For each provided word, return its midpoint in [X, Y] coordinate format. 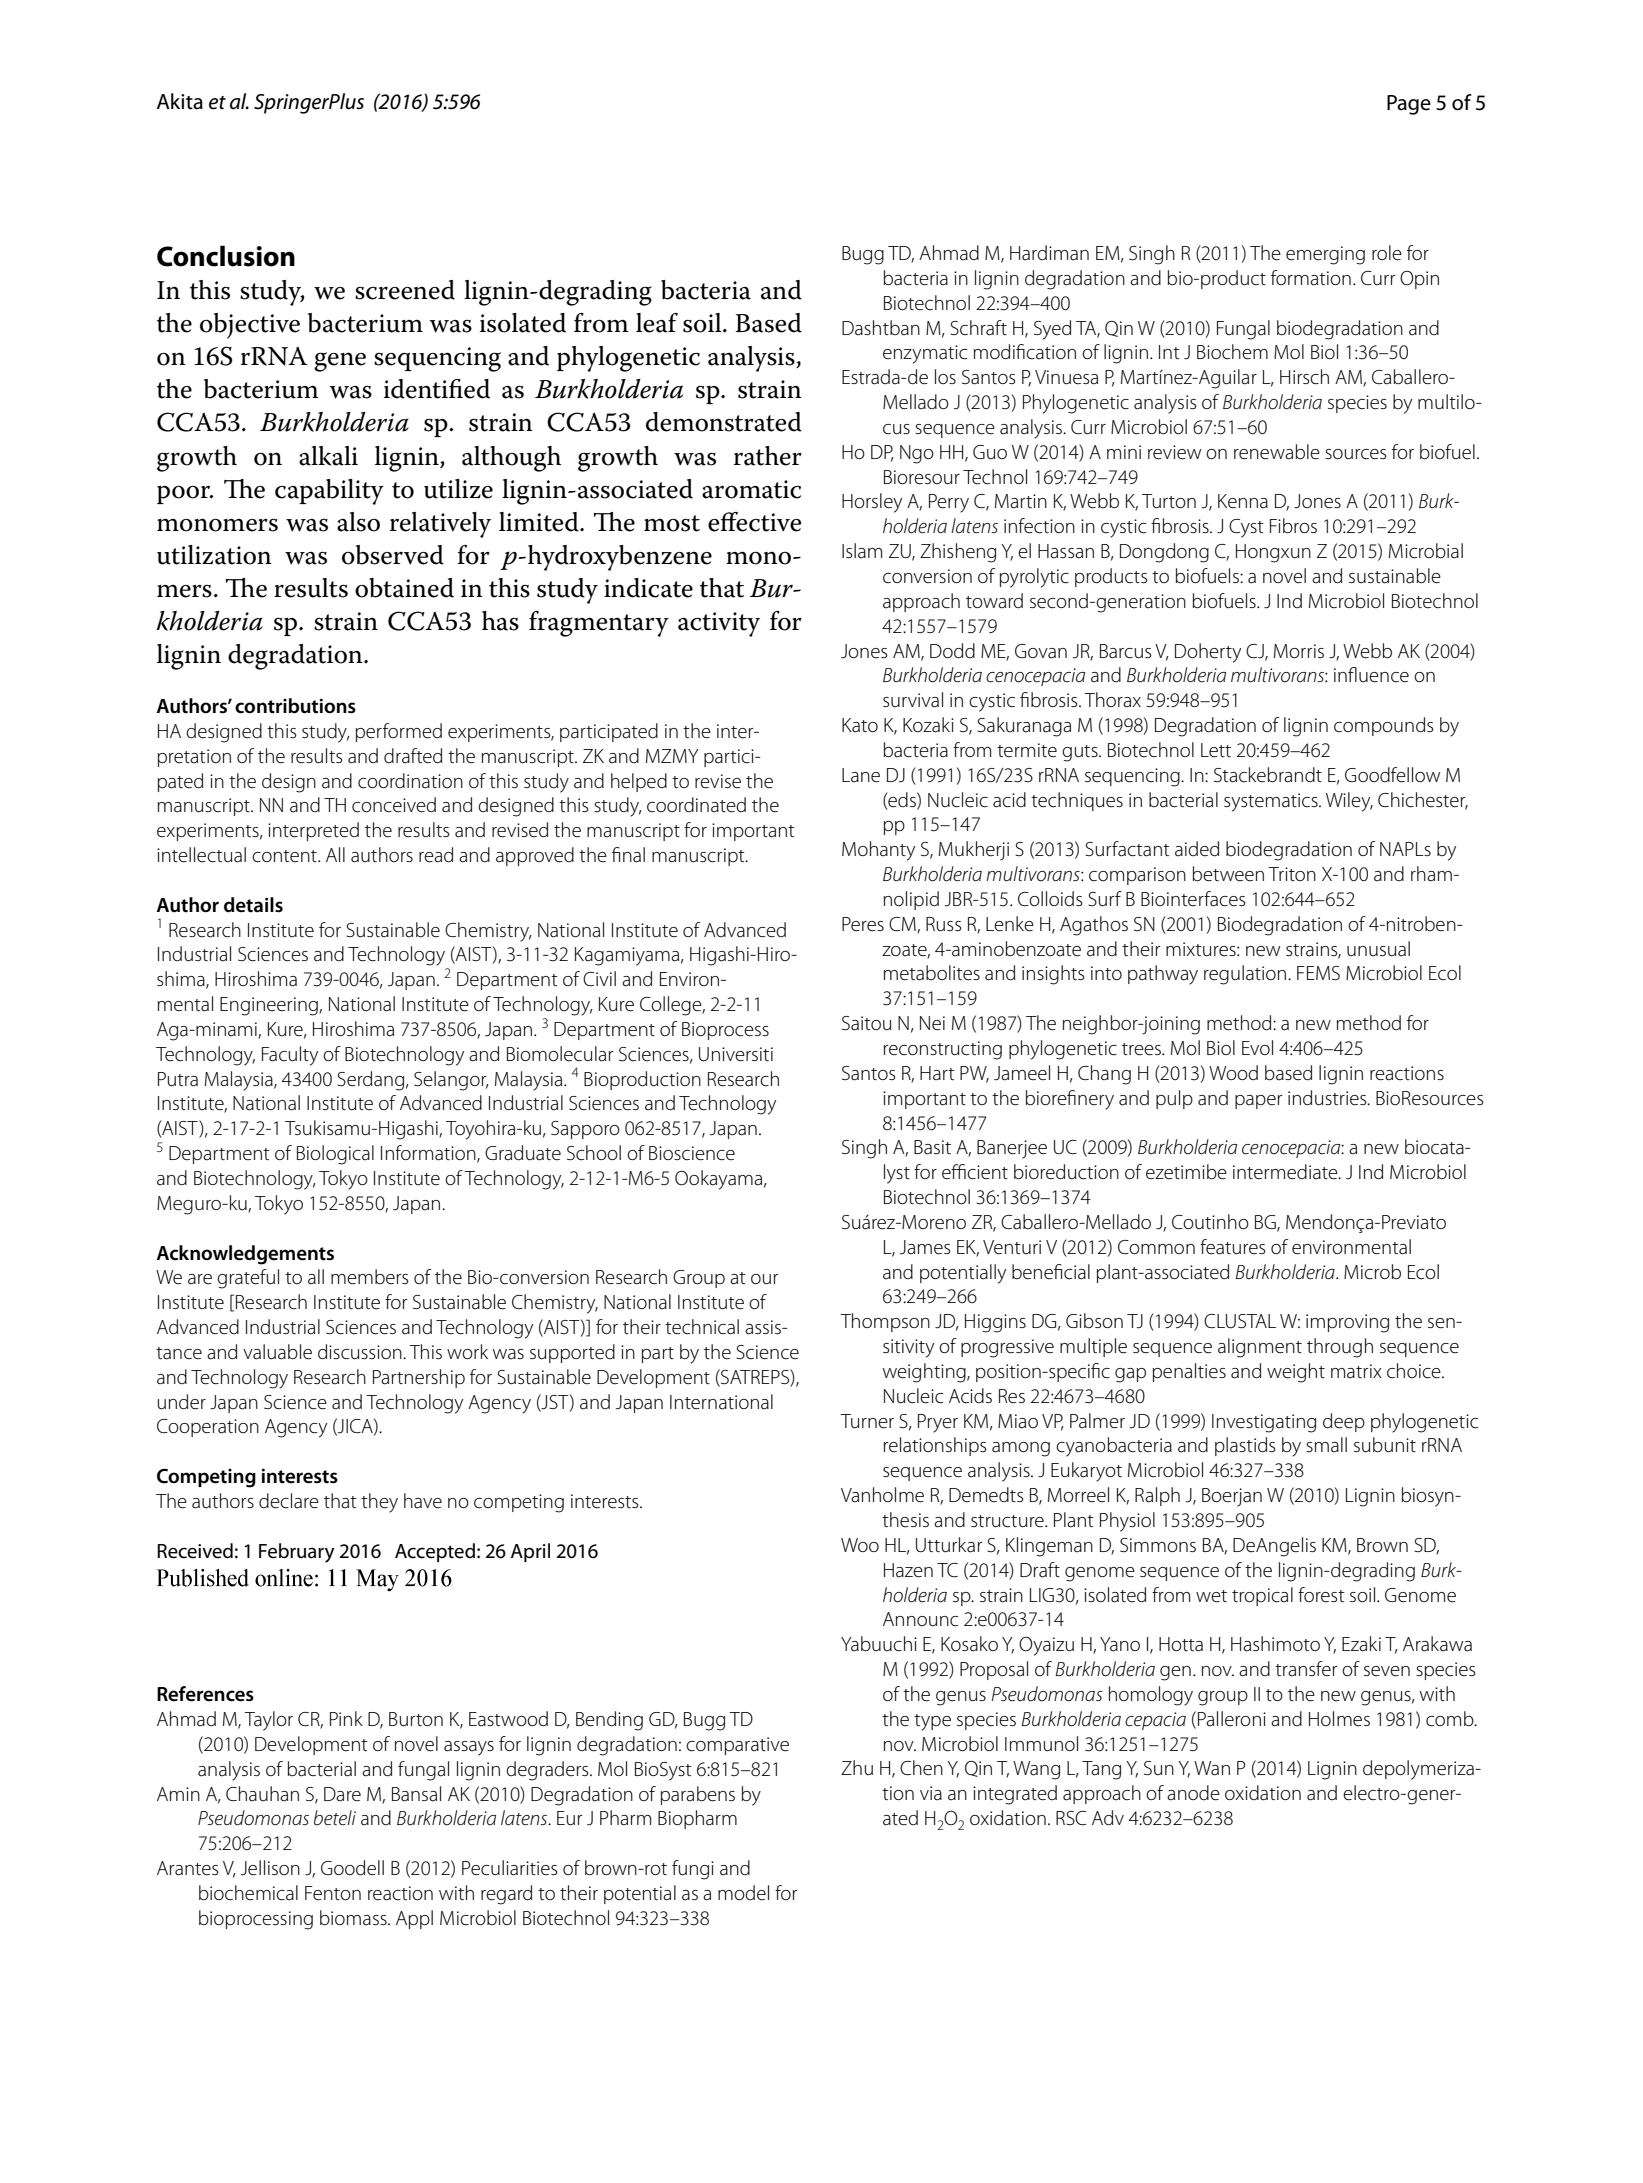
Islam [862, 550]
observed [393, 555]
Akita [180, 101]
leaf [657, 323]
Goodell [352, 1868]
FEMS [1318, 973]
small [1326, 1444]
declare [289, 1501]
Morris [1299, 651]
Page [1409, 105]
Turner [867, 1421]
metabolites [932, 973]
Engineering [270, 1006]
